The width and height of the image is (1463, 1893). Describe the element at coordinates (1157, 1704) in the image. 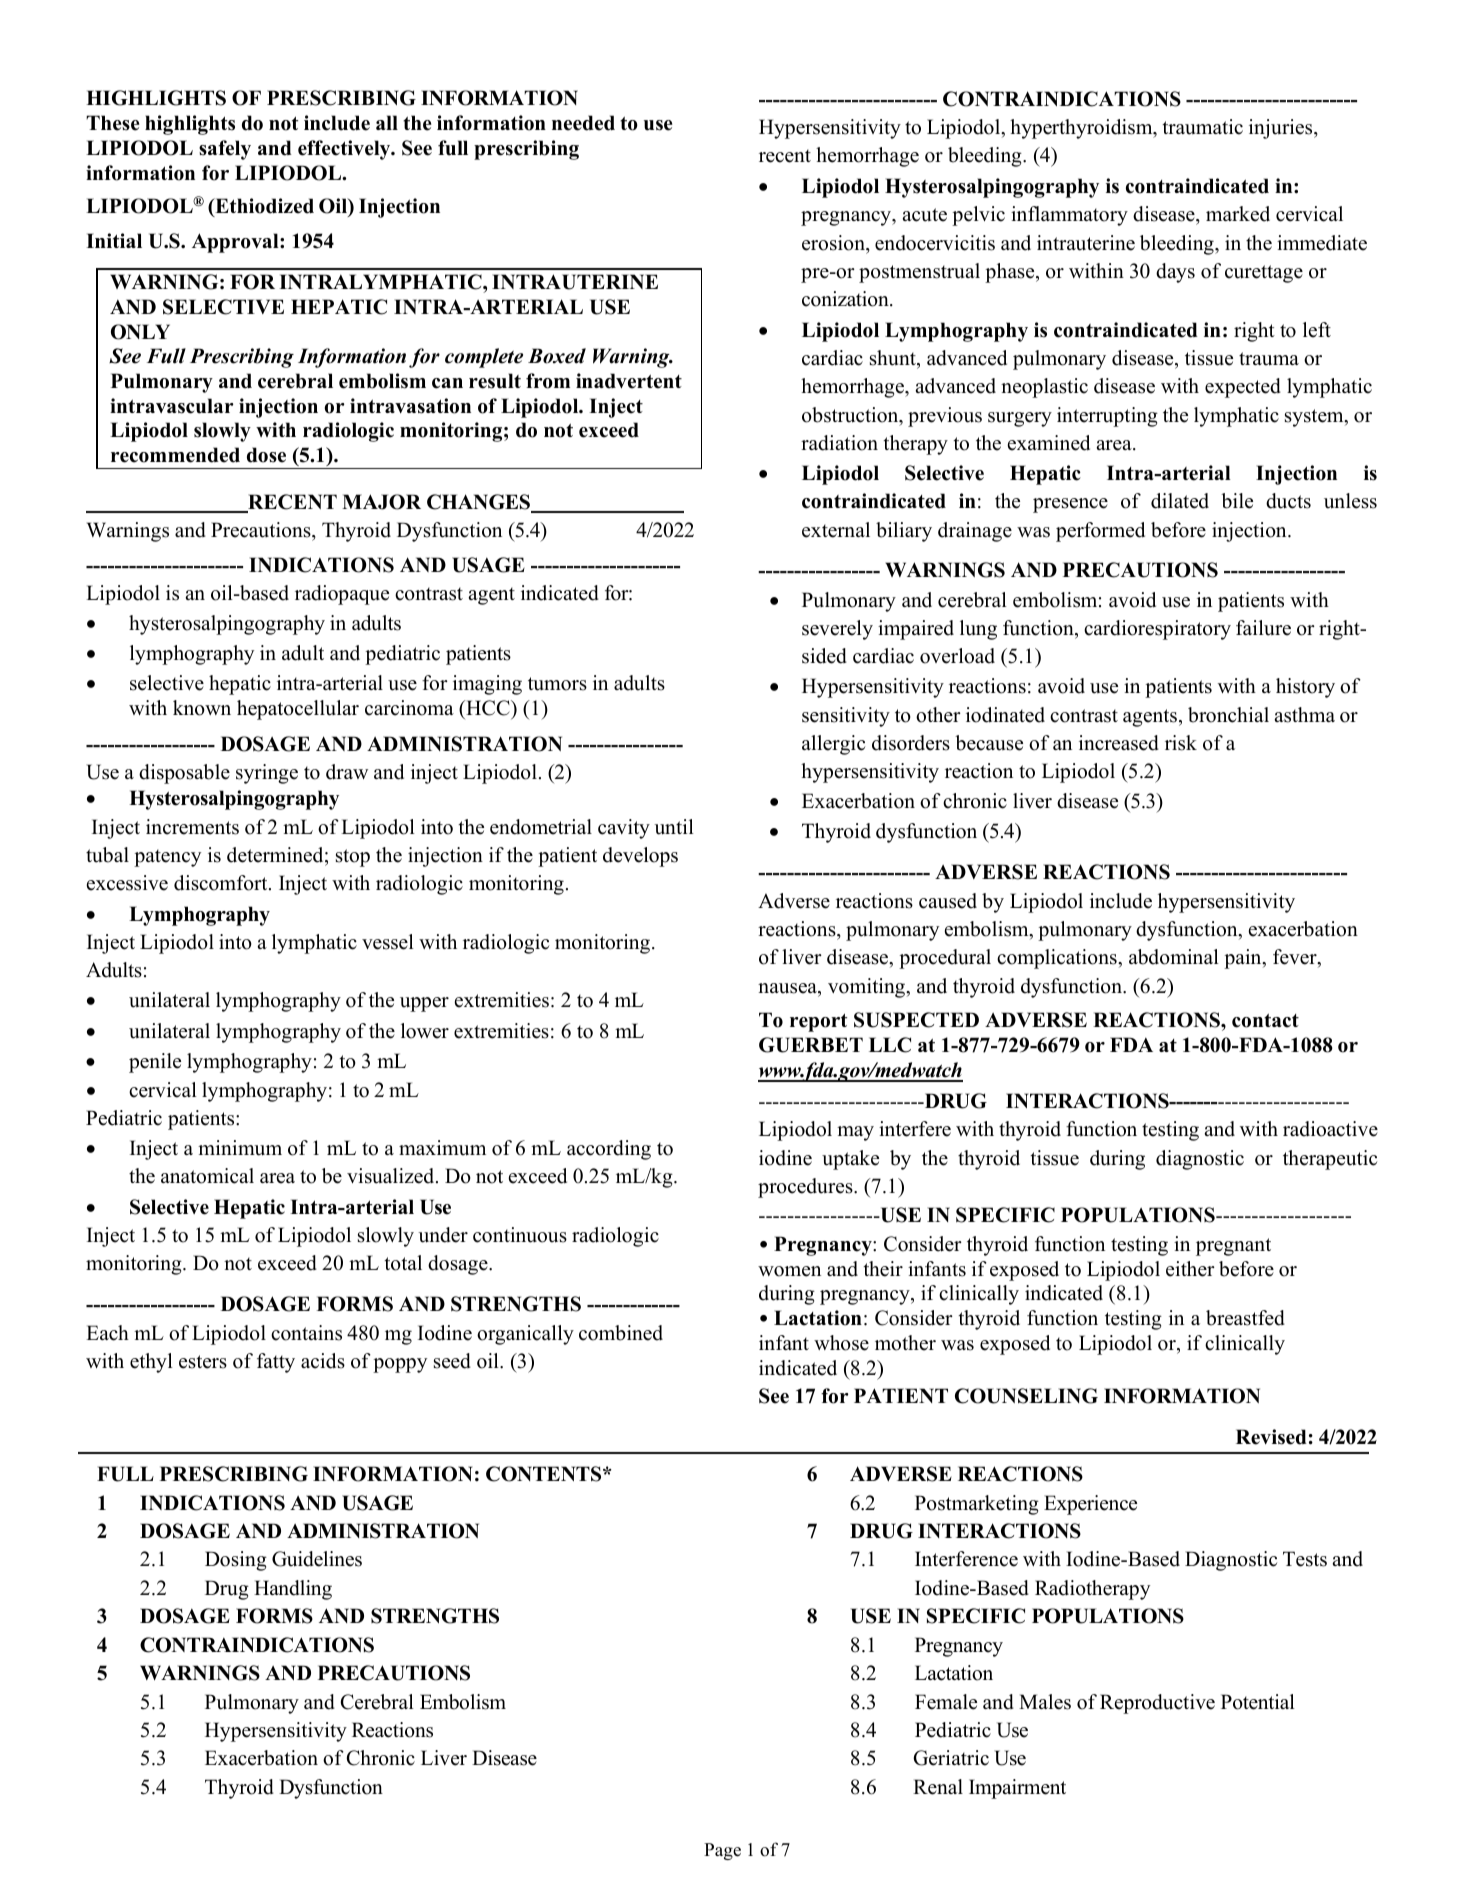

I see `Reproductive` at that location.
